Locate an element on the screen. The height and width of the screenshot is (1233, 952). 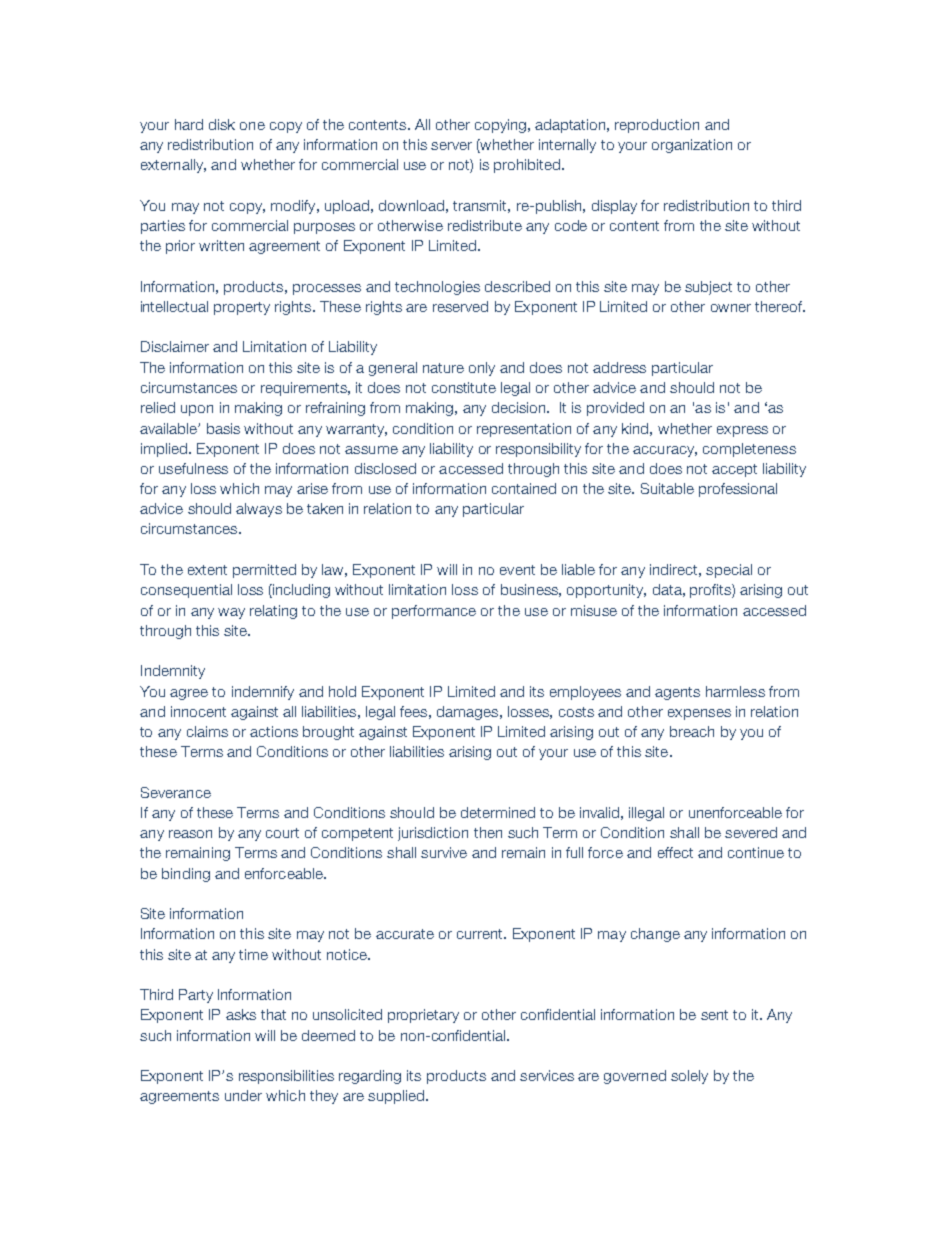
organization is located at coordinates (692, 146).
